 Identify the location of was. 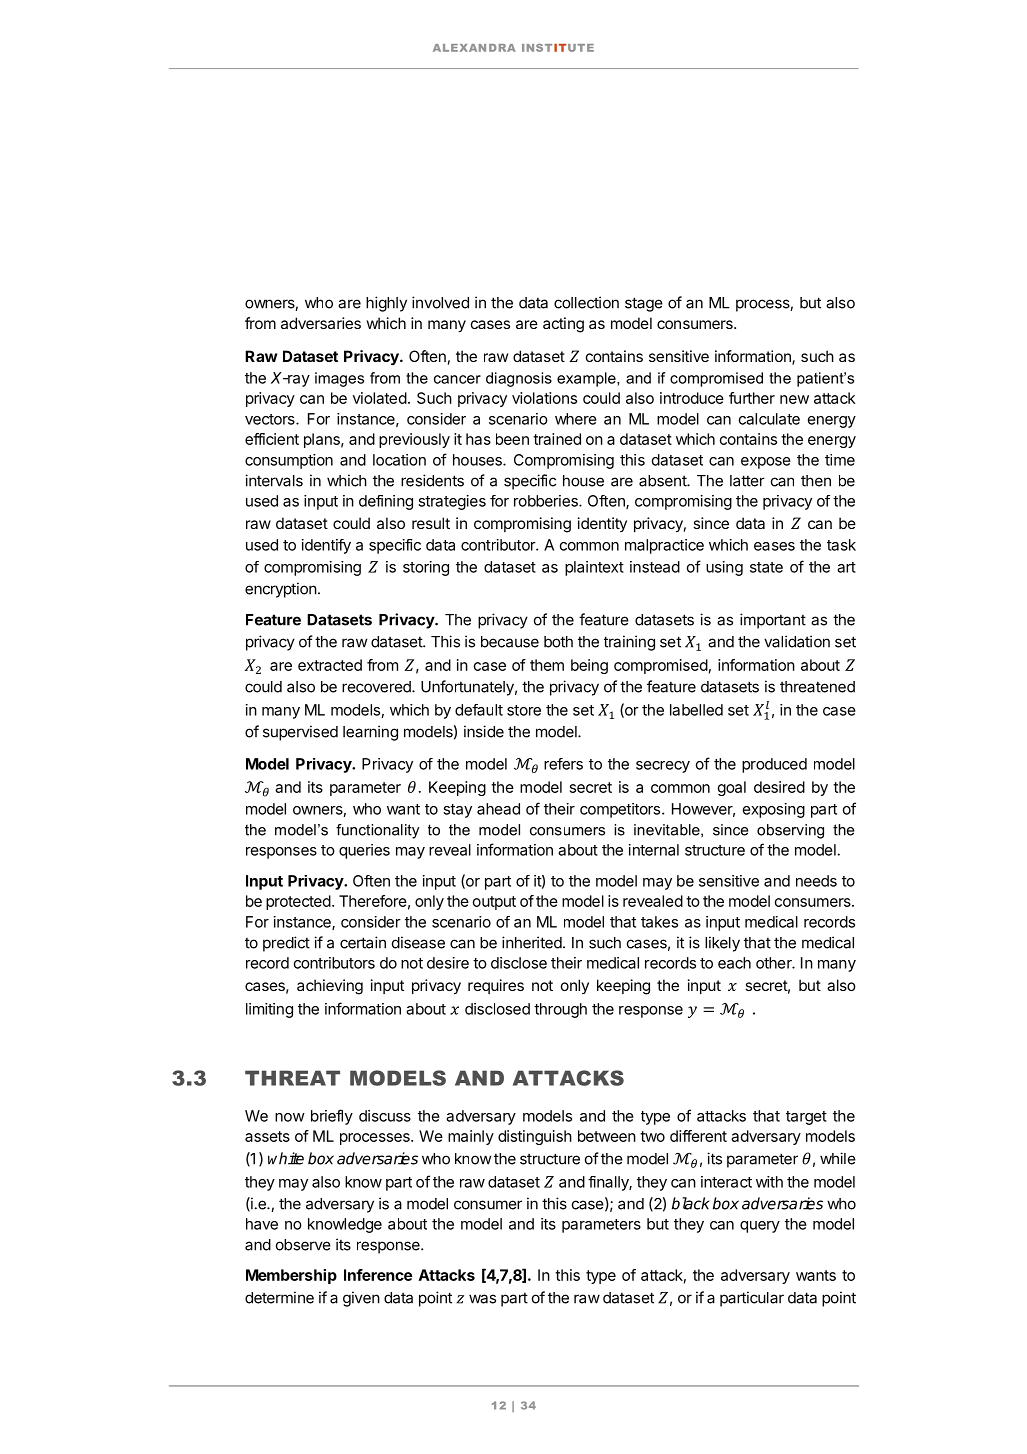
(482, 1299).
